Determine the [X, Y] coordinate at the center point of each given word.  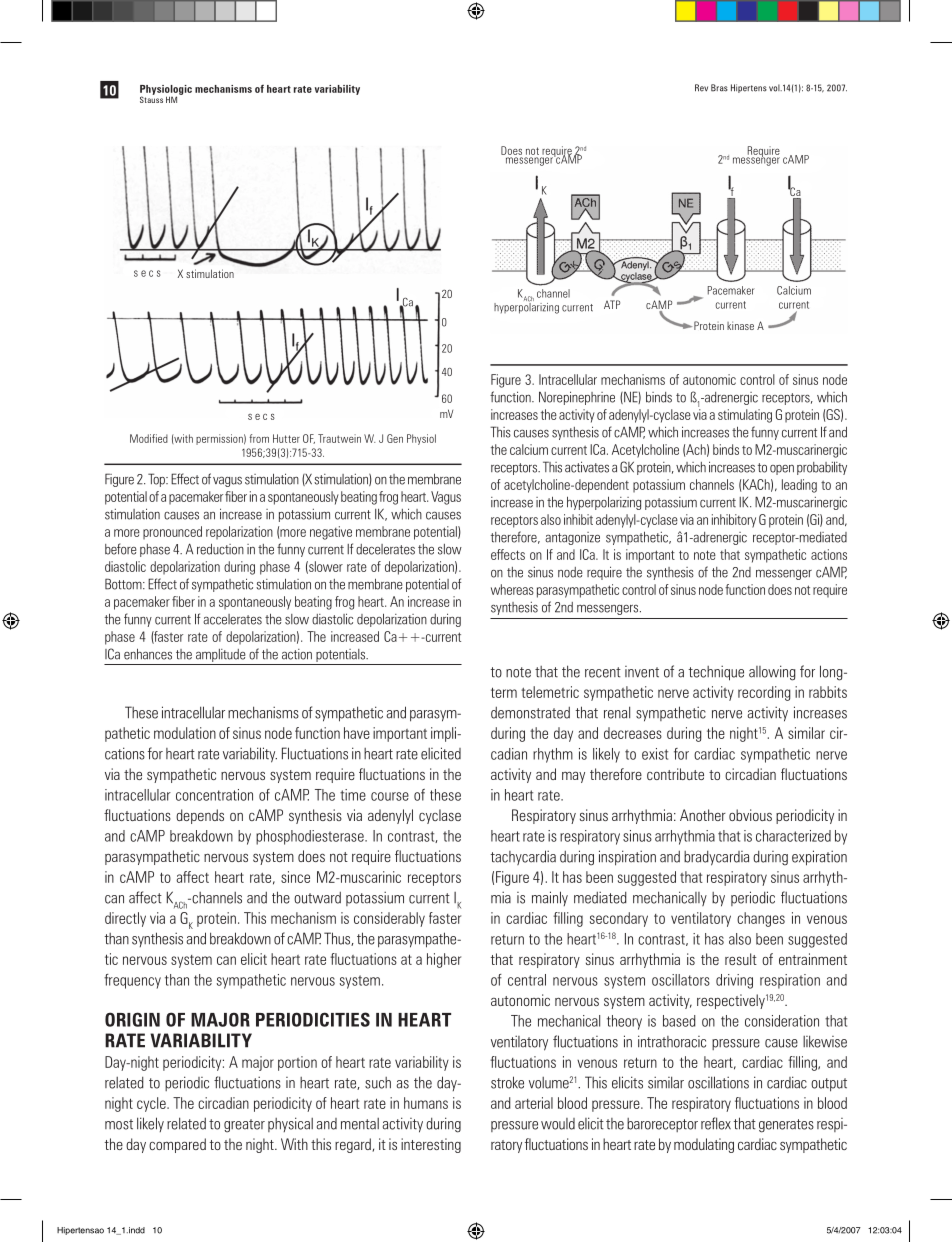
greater [244, 1126]
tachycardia [523, 857]
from [259, 438]
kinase [740, 325]
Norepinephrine [577, 398]
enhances [148, 654]
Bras [719, 88]
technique [716, 673]
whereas [512, 589]
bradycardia [716, 858]
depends [200, 816]
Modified [149, 438]
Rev [701, 88]
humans [426, 1103]
